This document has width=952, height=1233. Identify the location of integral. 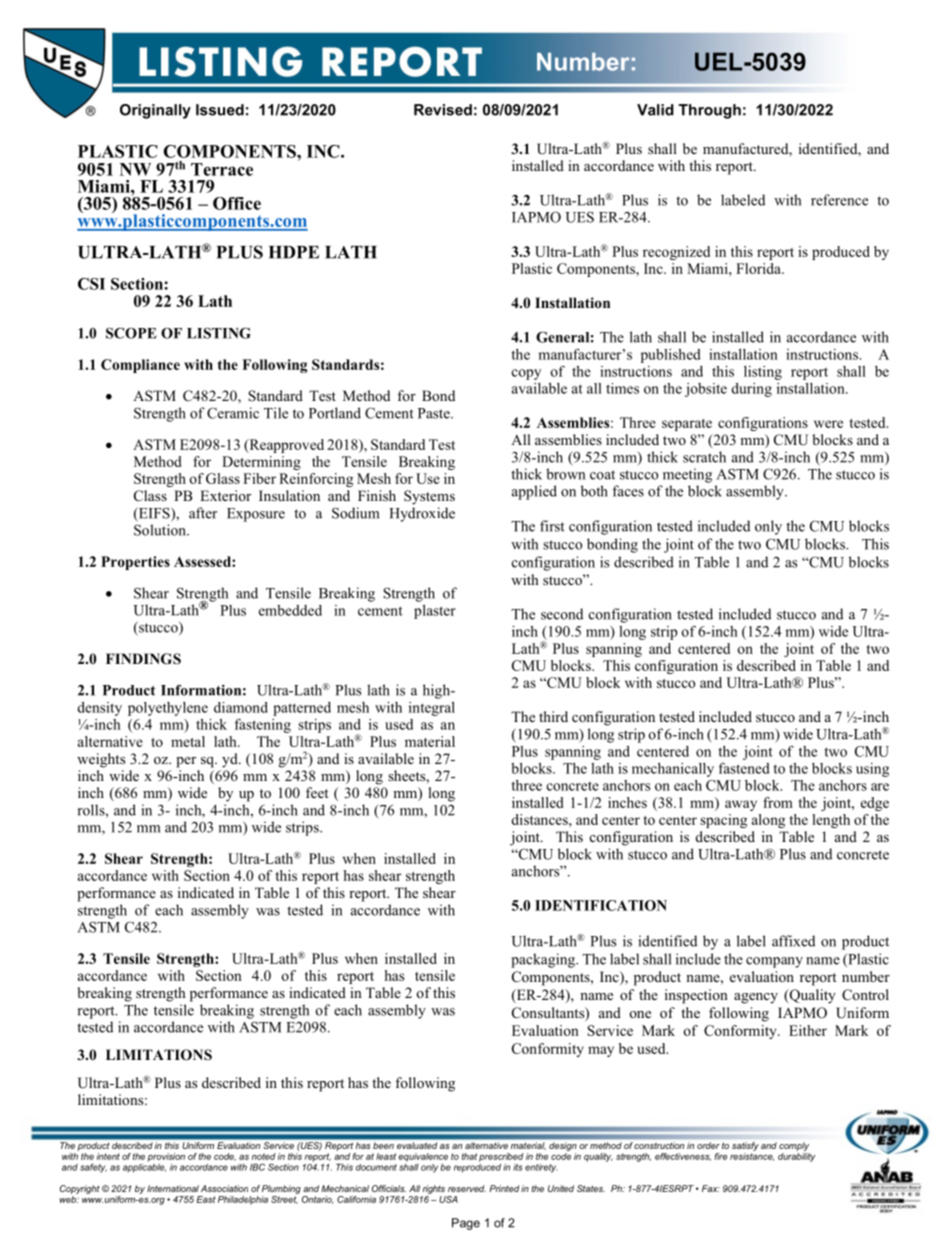
(432, 709).
